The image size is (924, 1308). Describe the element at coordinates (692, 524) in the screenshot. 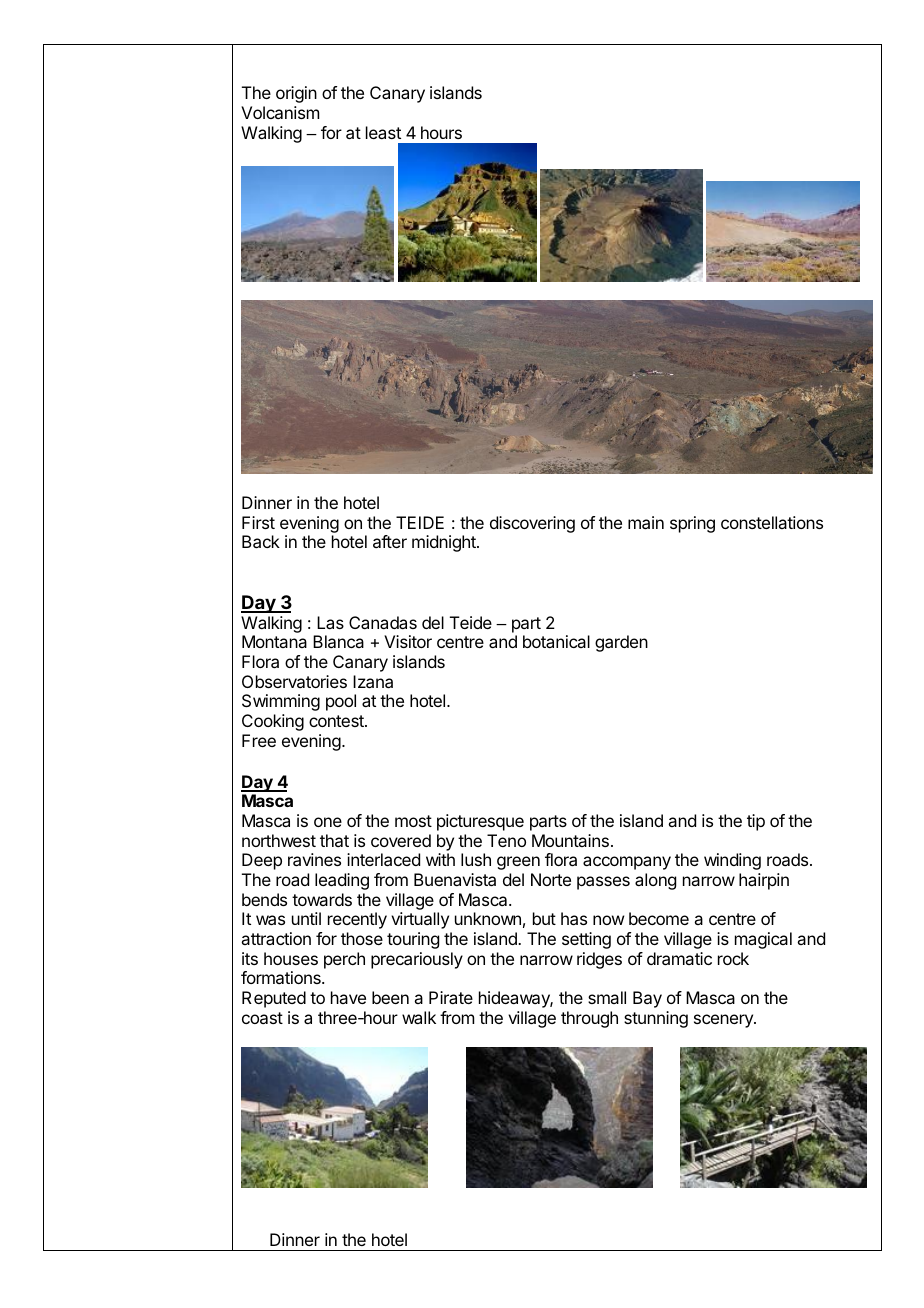

I see `spring` at that location.
